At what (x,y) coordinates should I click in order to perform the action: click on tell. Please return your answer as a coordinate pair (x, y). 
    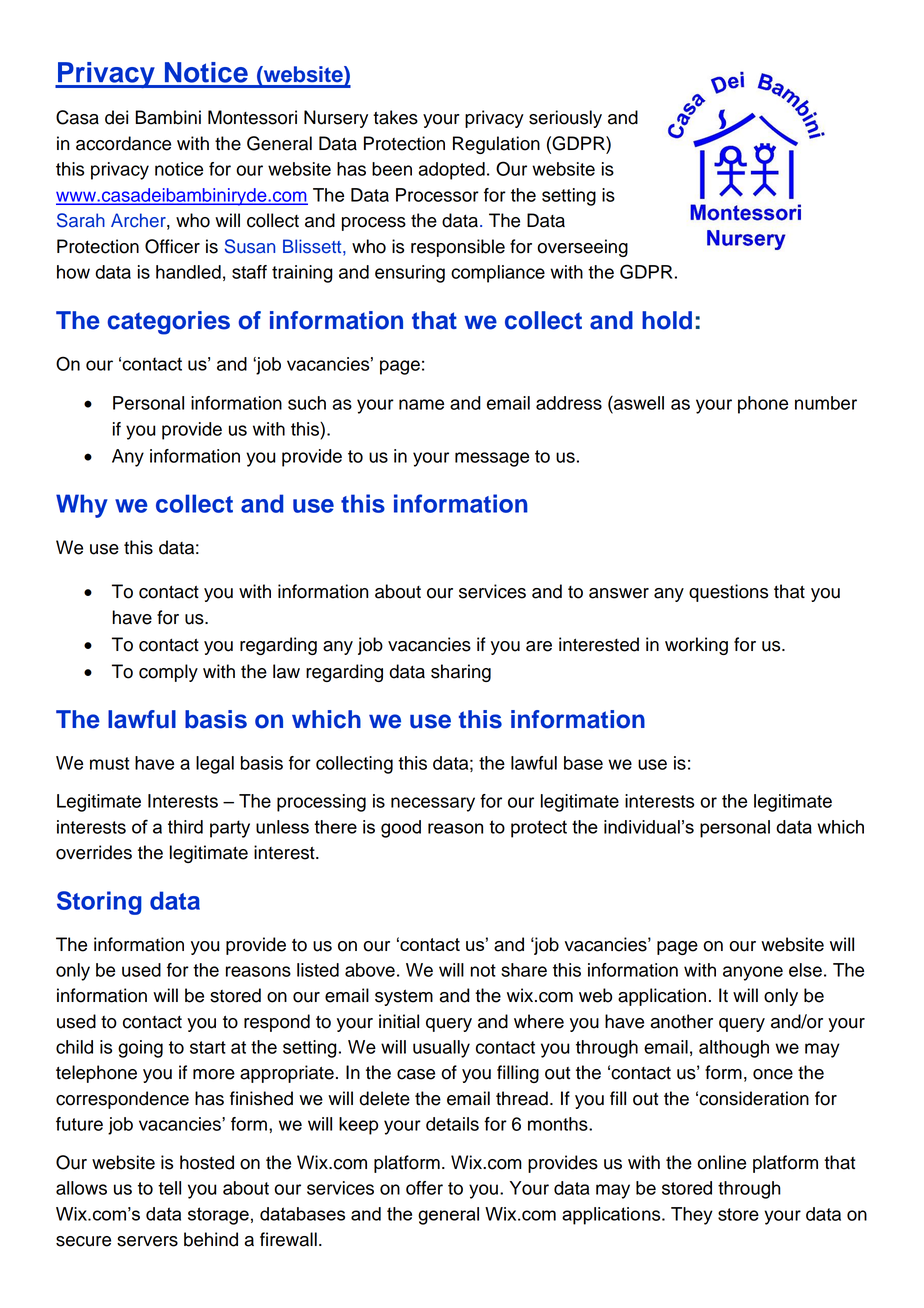
    Looking at the image, I should click on (169, 1188).
